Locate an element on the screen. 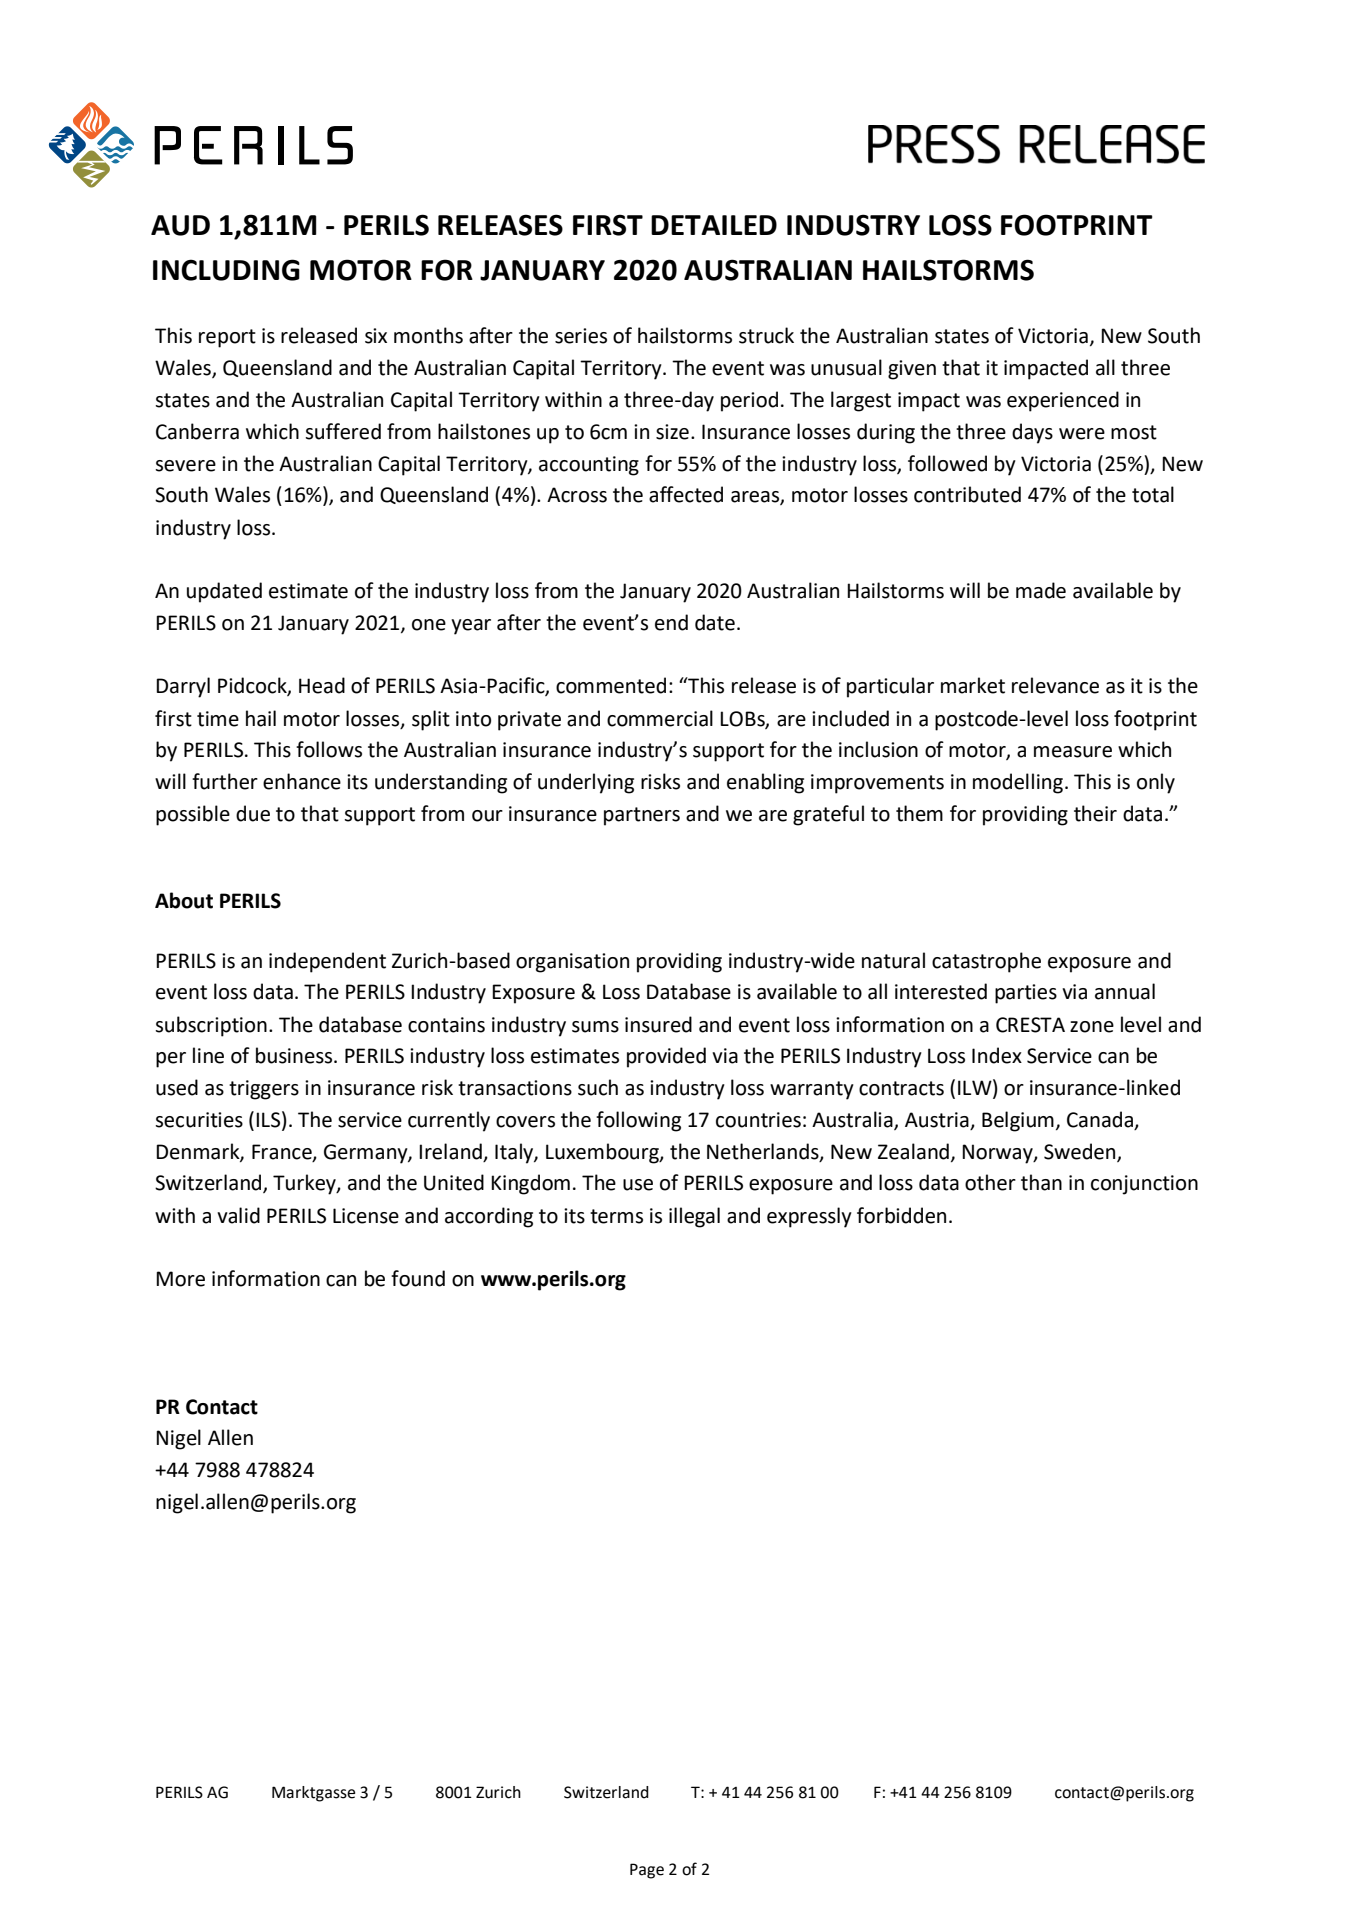  DETAILED is located at coordinates (714, 225).
